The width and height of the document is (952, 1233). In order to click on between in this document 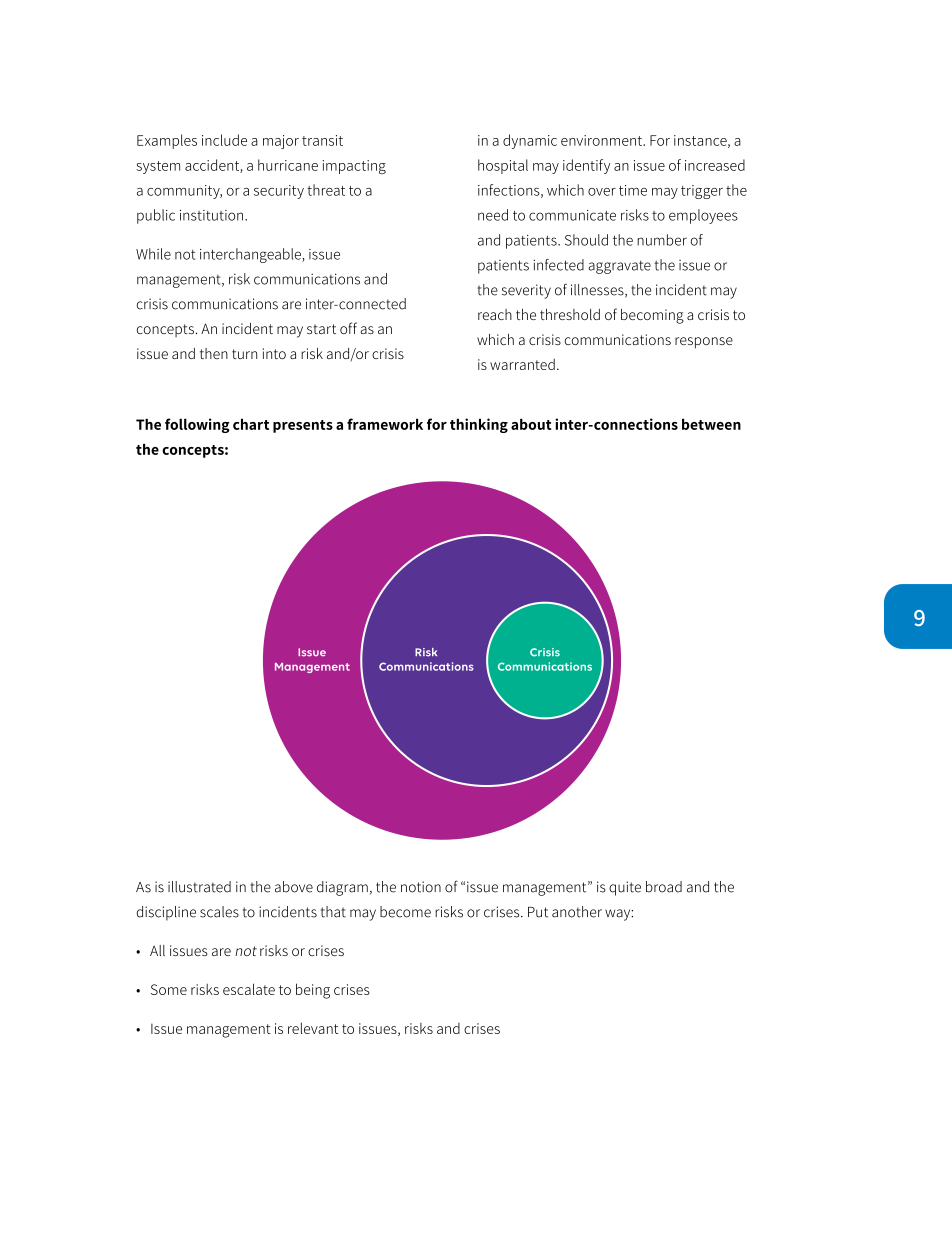, I will do `click(711, 424)`.
